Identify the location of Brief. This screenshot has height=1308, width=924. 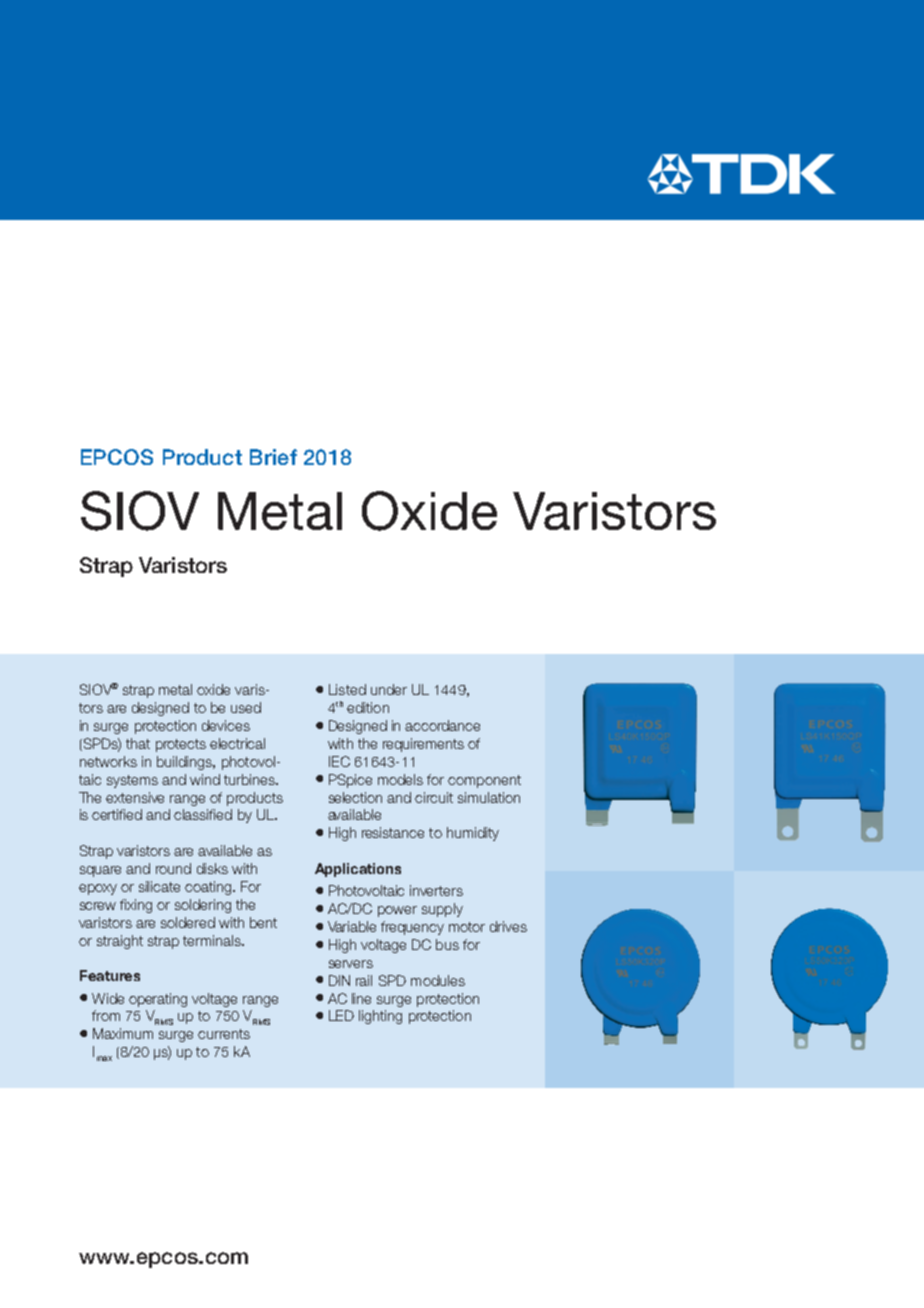
(273, 457).
